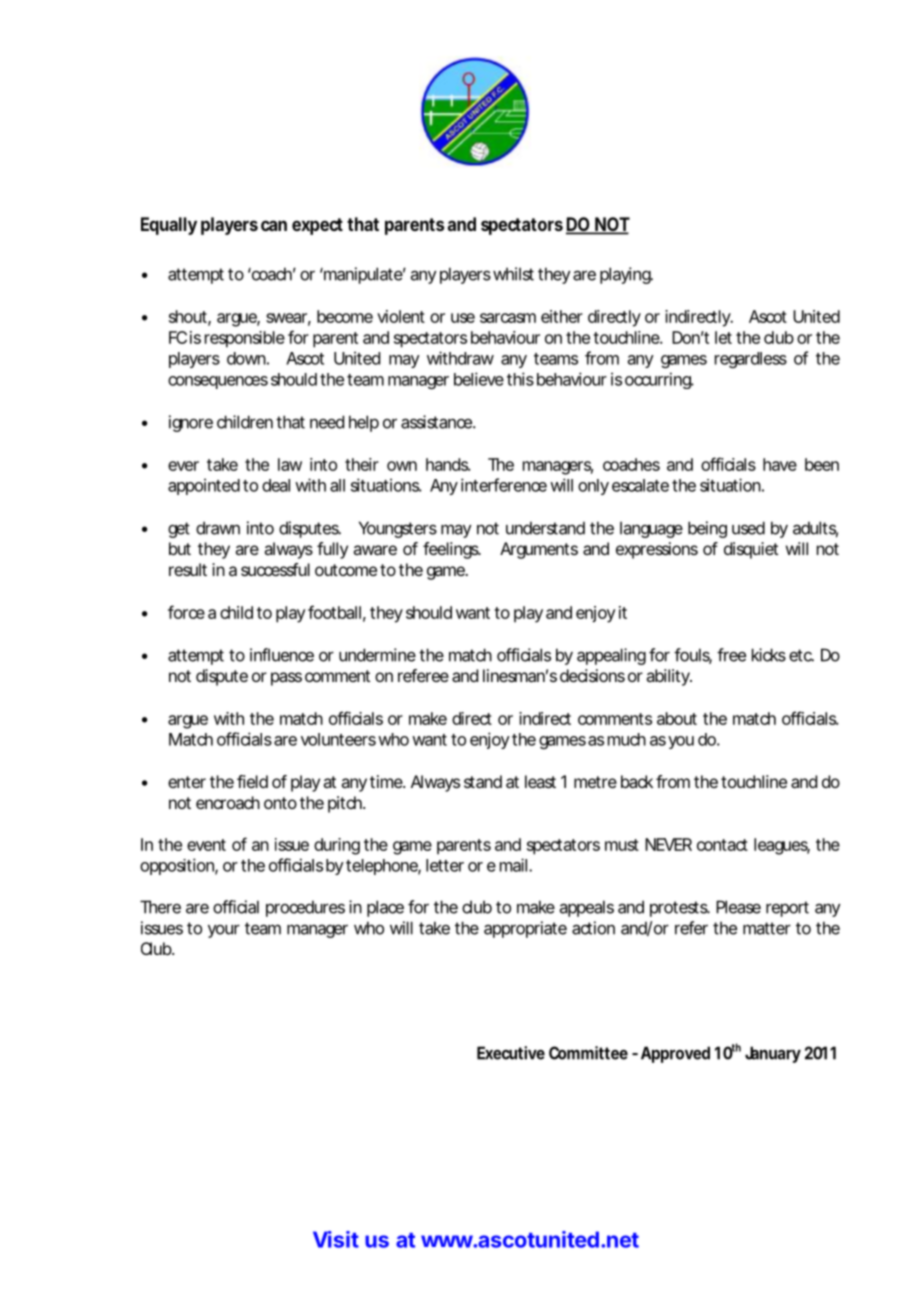  Describe the element at coordinates (773, 1054) in the image. I see `January` at that location.
